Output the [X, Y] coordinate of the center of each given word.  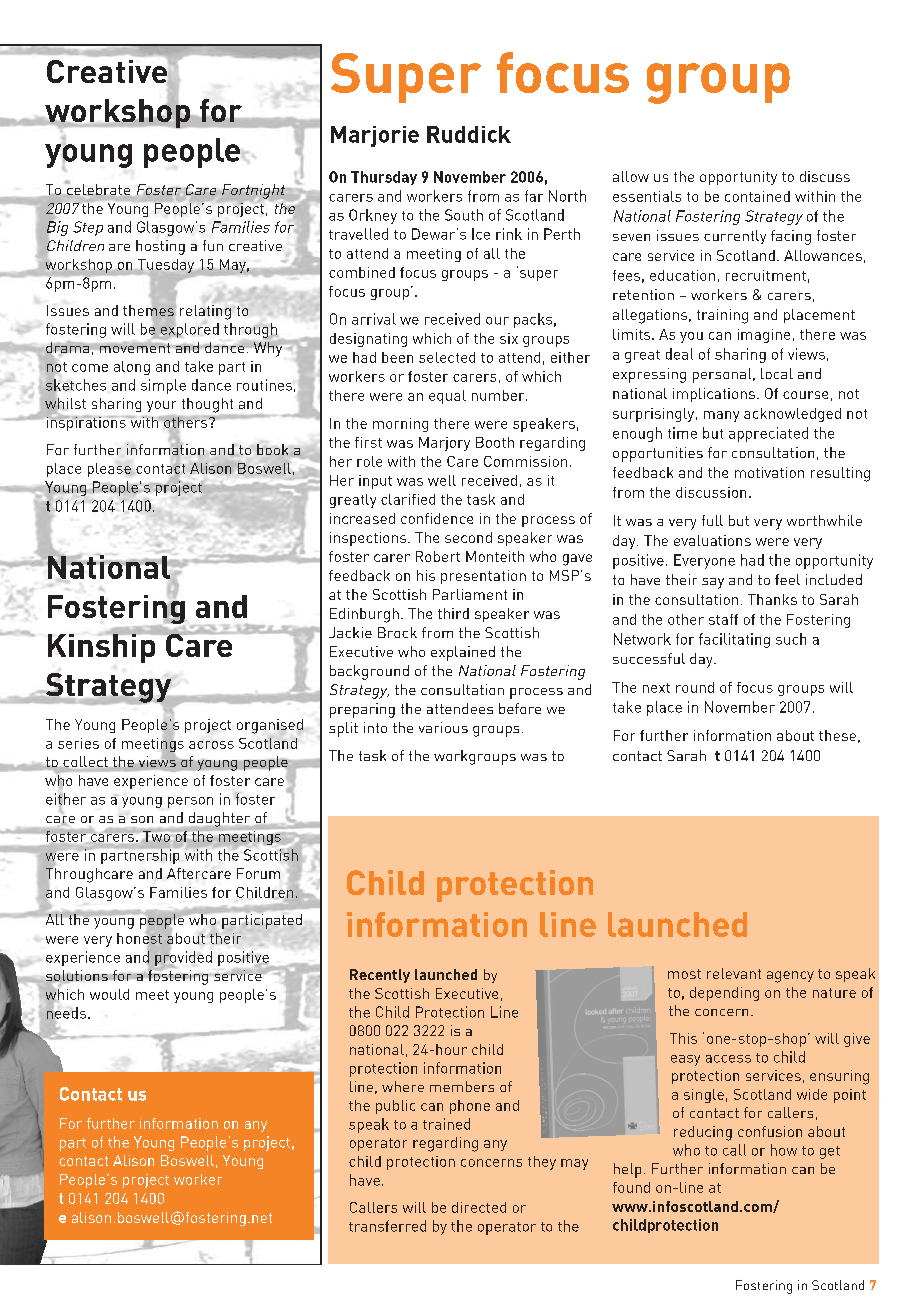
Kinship [103, 647]
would [109, 994]
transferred [387, 1226]
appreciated [768, 434]
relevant [734, 973]
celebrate [98, 189]
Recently [380, 976]
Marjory [444, 444]
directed [479, 1207]
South [464, 215]
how [784, 1150]
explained [463, 653]
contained [757, 196]
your [161, 406]
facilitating [734, 640]
